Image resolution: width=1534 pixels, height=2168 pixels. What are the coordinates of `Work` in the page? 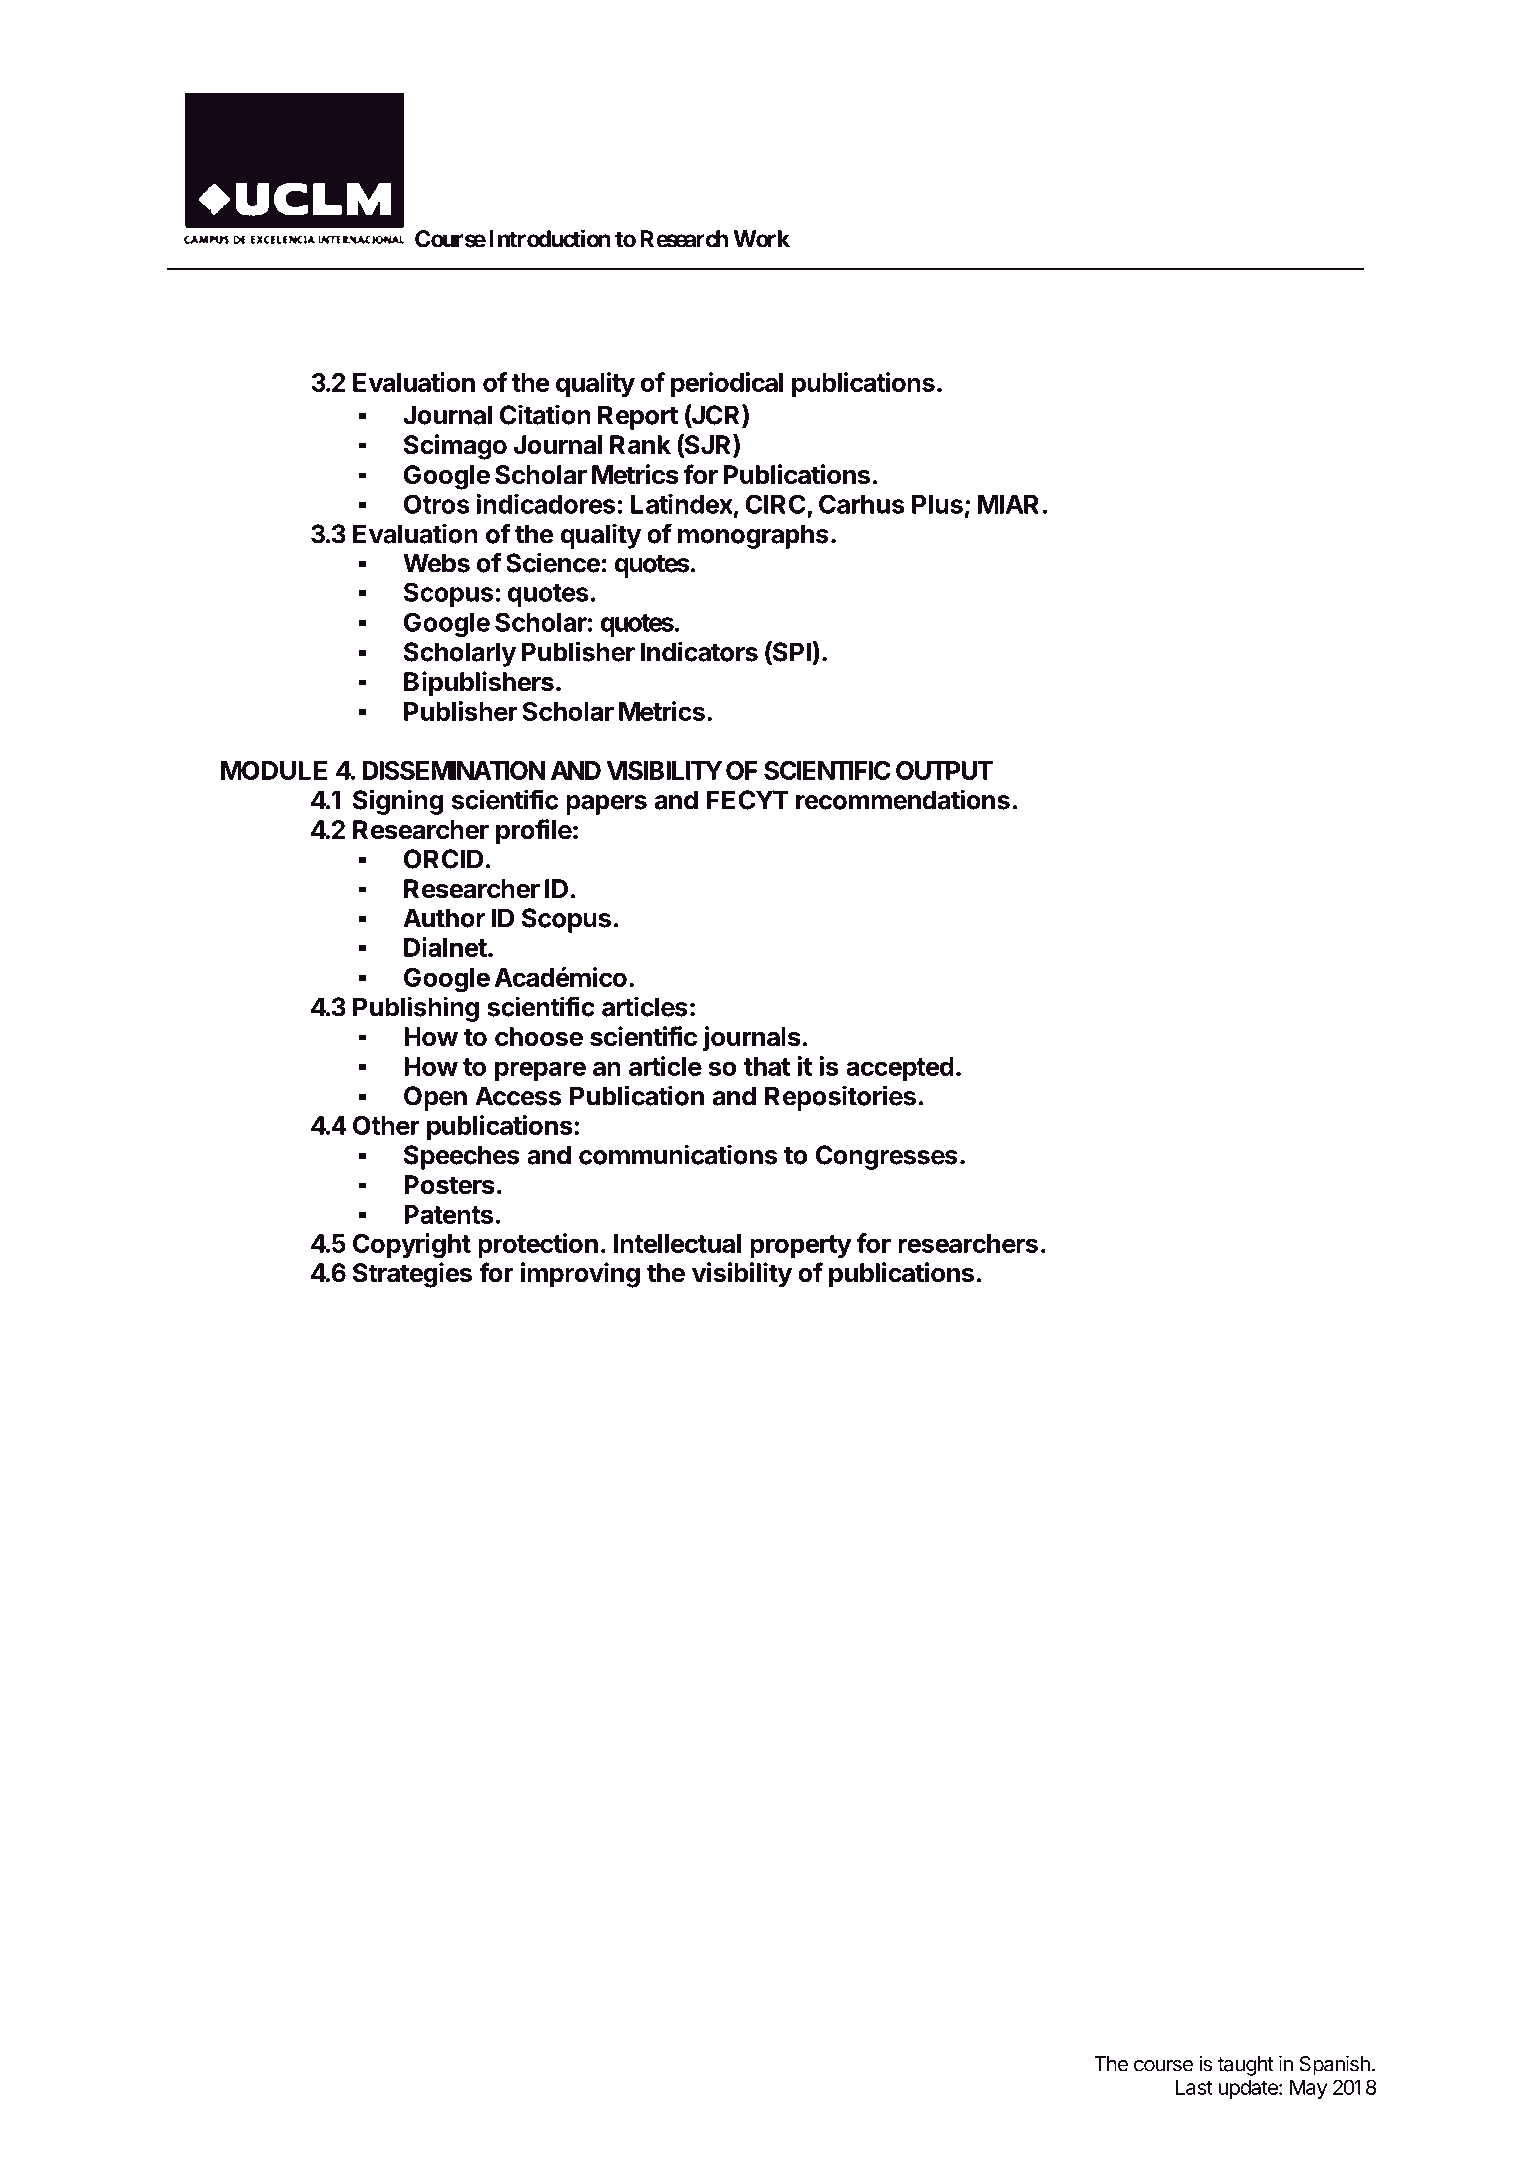 It's located at (761, 239).
